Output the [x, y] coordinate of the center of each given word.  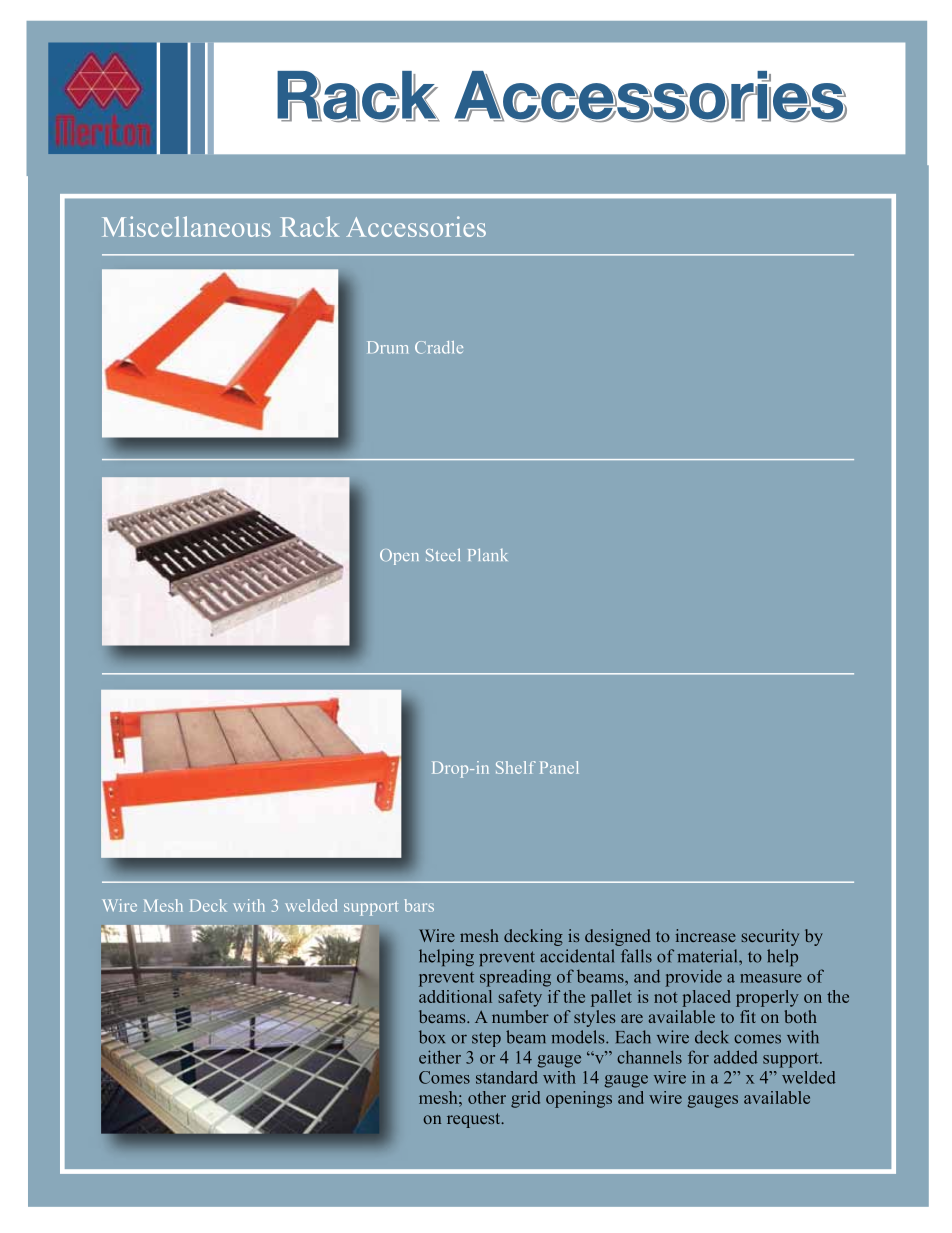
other [487, 1097]
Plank [488, 554]
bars [419, 905]
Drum [387, 347]
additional [455, 996]
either [440, 1057]
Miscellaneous [186, 226]
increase [706, 935]
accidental [577, 956]
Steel [443, 554]
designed [618, 937]
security [770, 937]
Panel [559, 767]
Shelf [516, 767]
